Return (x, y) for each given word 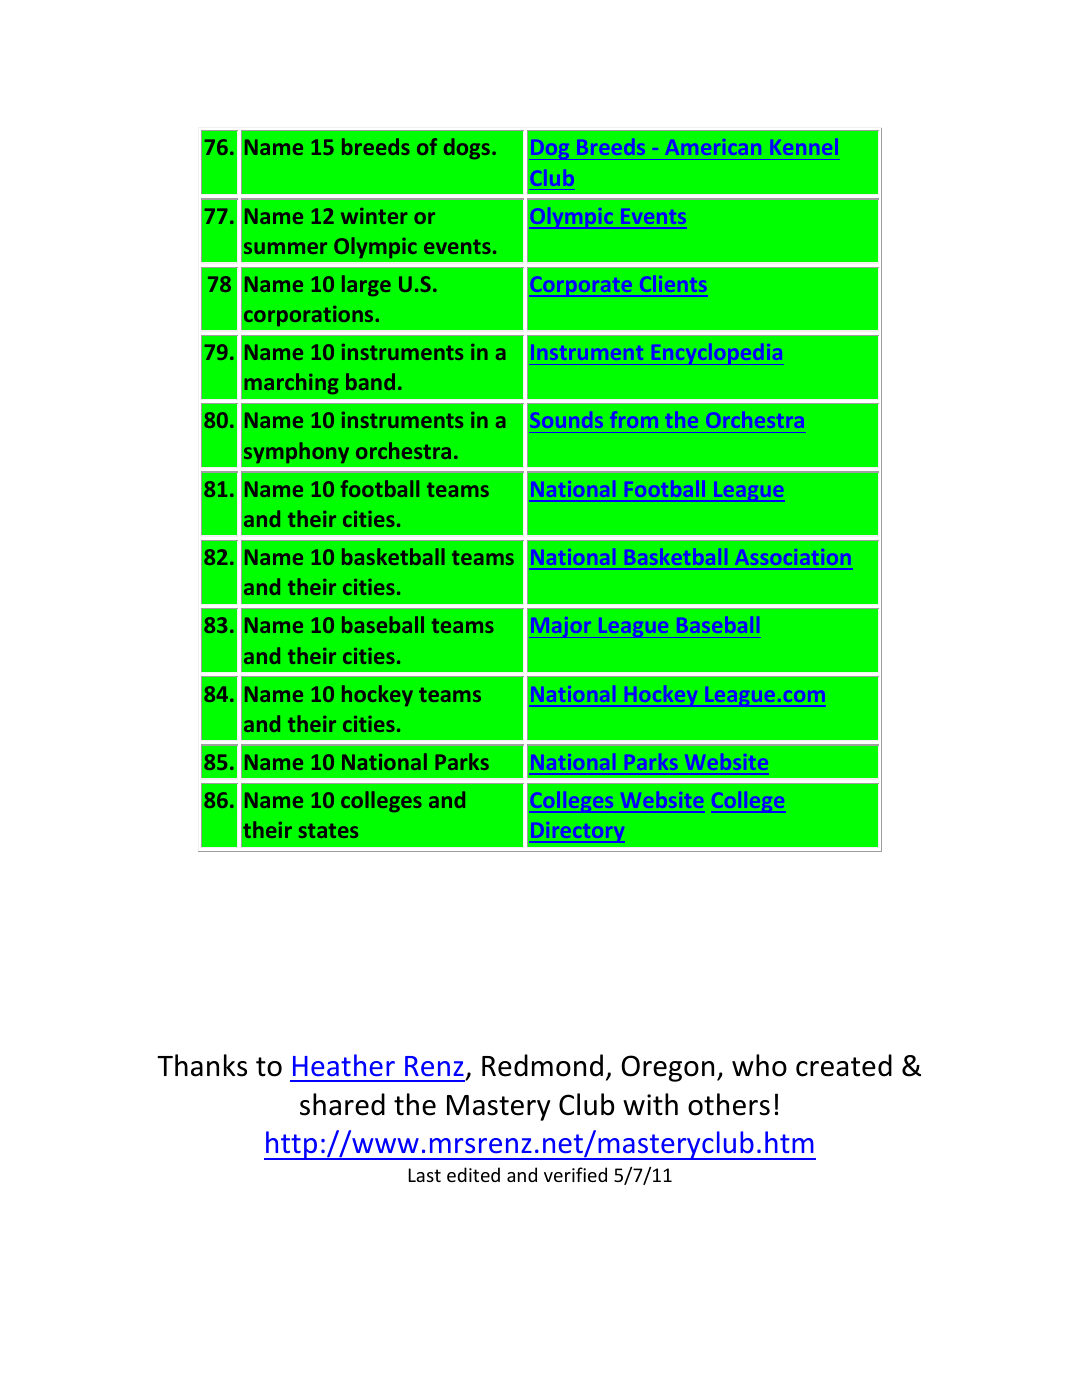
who (759, 1065)
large (366, 285)
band (370, 381)
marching (291, 383)
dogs (467, 148)
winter (374, 216)
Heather (344, 1065)
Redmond (542, 1065)
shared (342, 1104)
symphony (296, 452)
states (328, 831)
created (844, 1065)
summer (285, 248)
